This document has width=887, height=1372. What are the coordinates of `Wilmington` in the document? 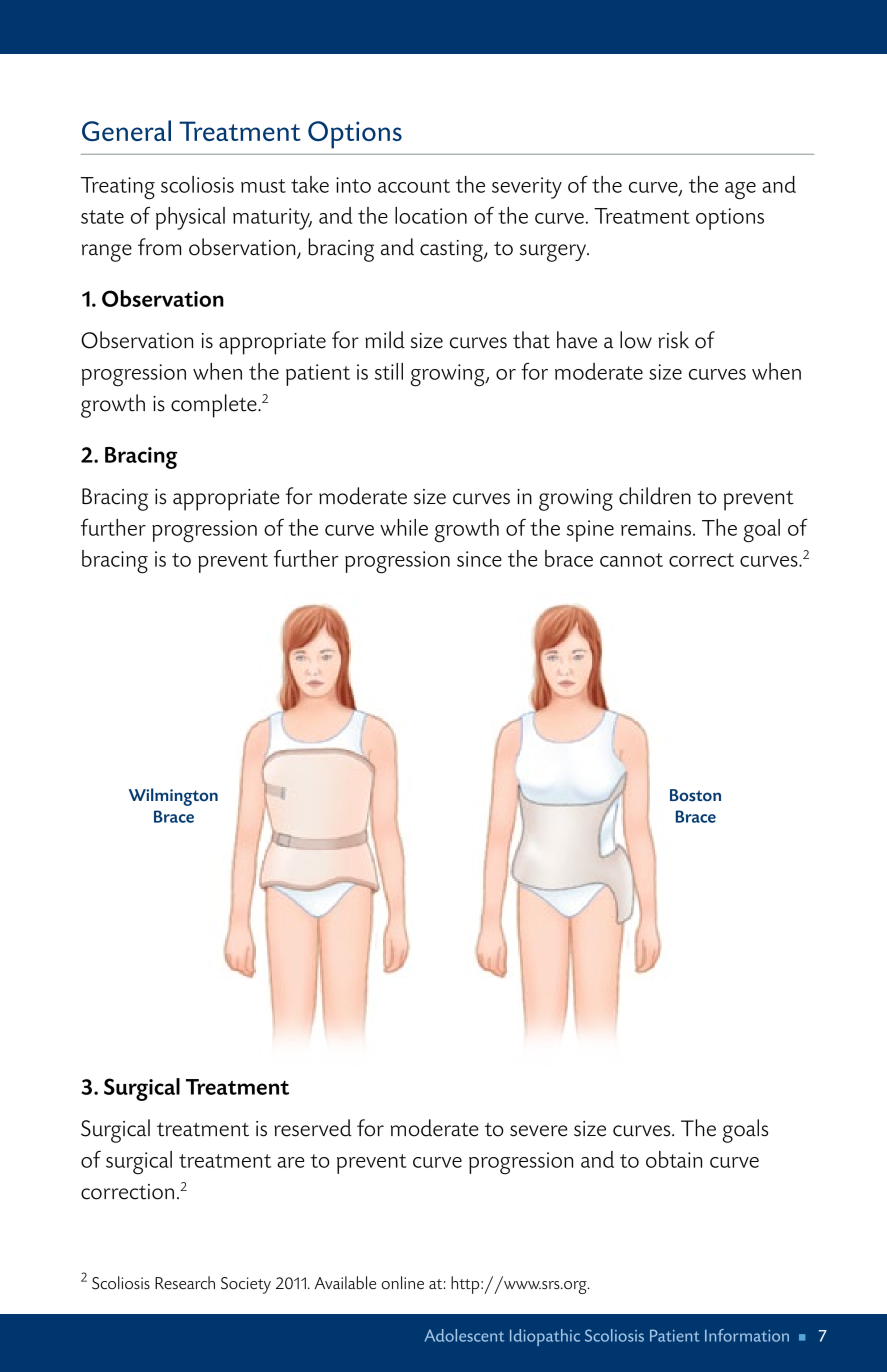 It's located at (173, 797).
